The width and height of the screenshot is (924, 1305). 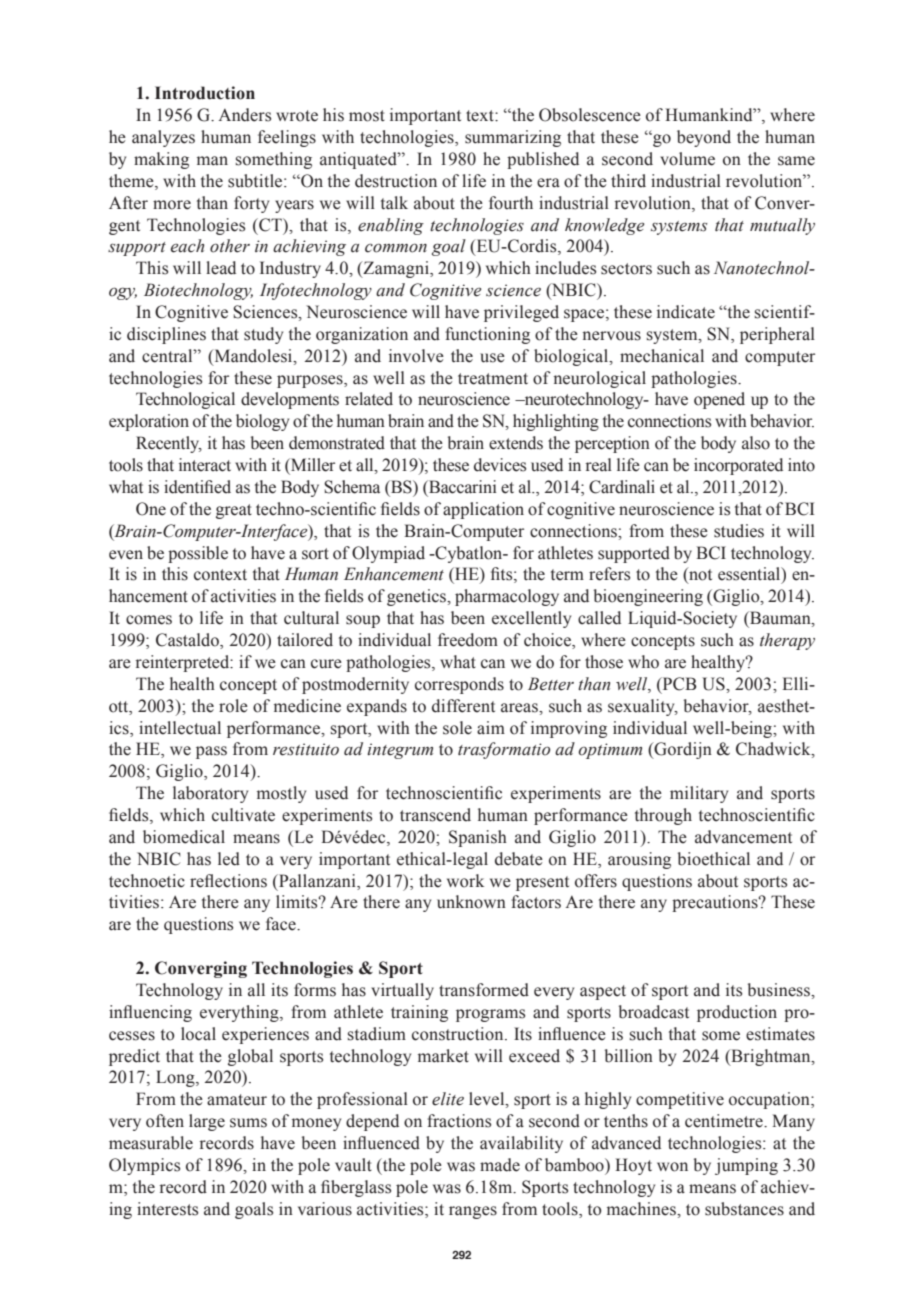 What do you see at coordinates (719, 400) in the screenshot?
I see `opened` at bounding box center [719, 400].
